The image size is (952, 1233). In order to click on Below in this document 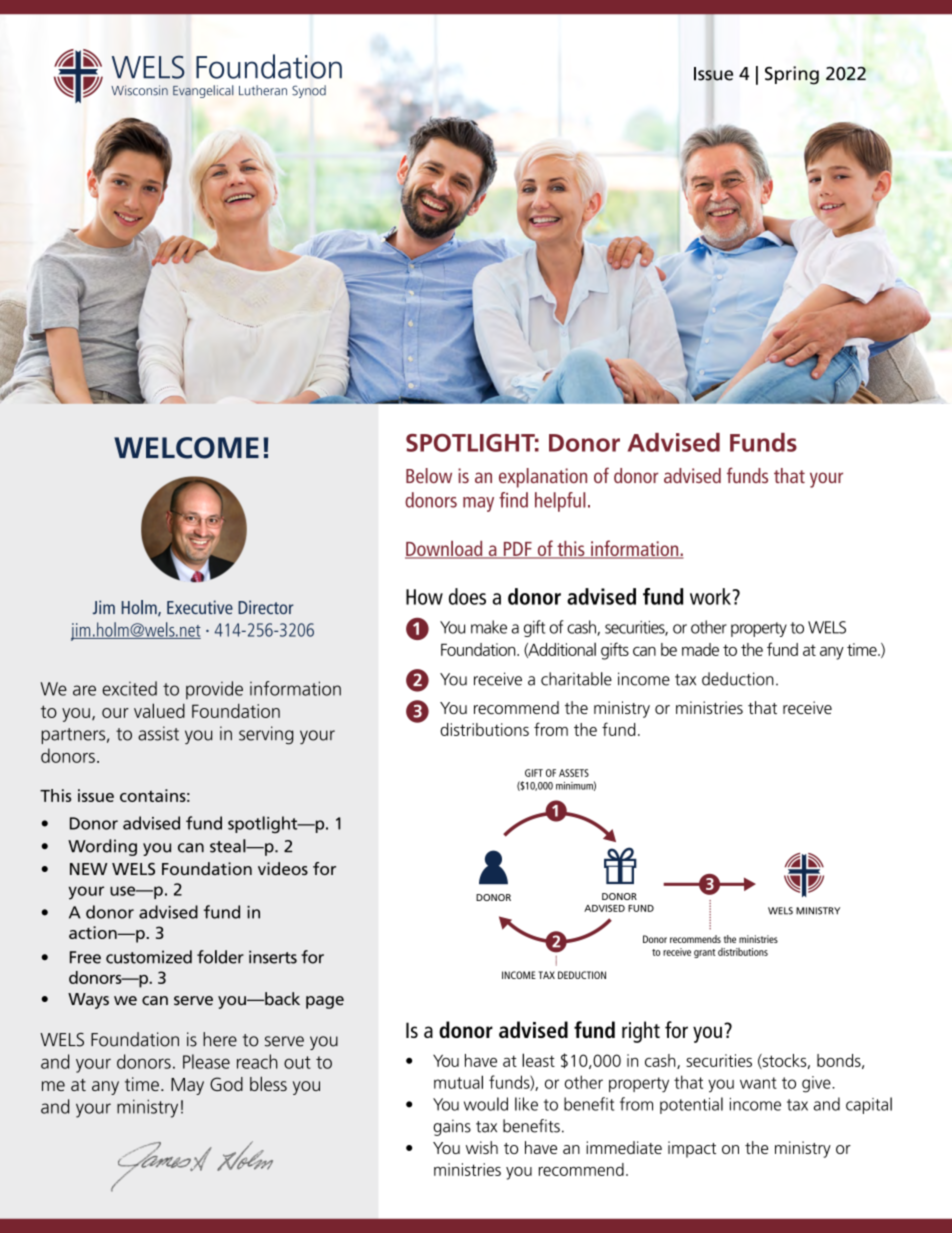, I will do `click(429, 475)`.
